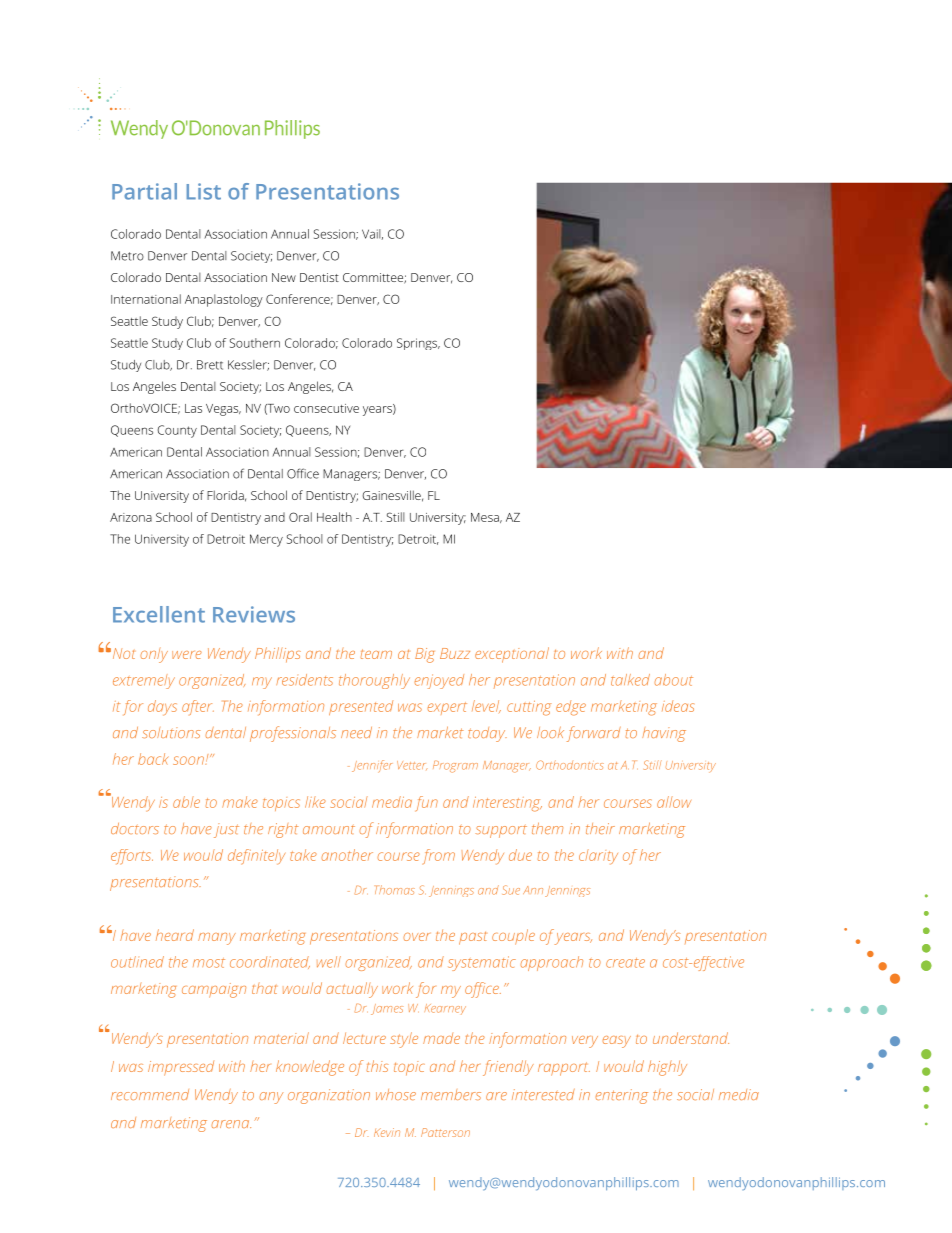 The height and width of the image is (1233, 952). Describe the element at coordinates (486, 518) in the image. I see `Mesa` at that location.
